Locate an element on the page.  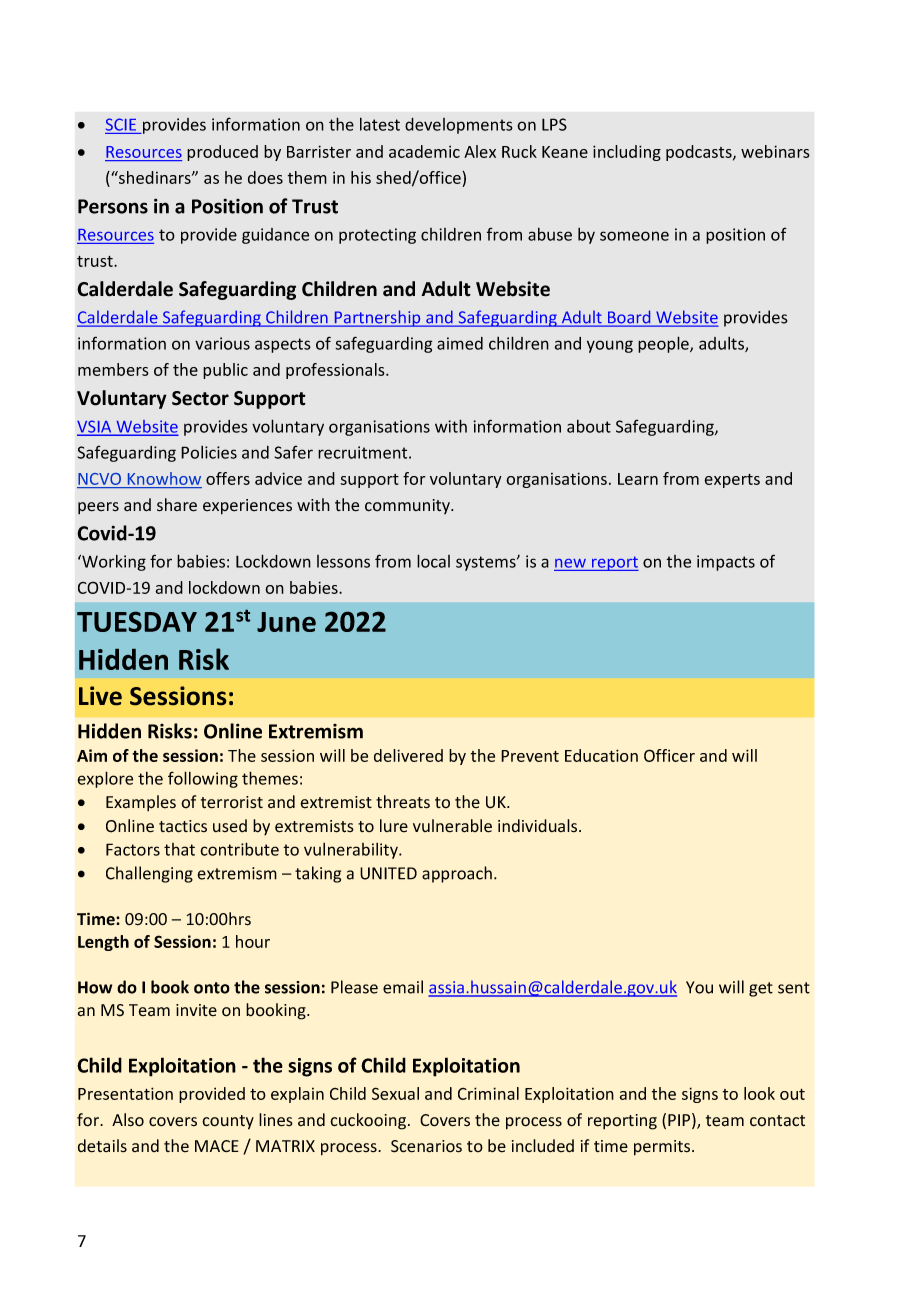
TUESDAY is located at coordinates (137, 622).
